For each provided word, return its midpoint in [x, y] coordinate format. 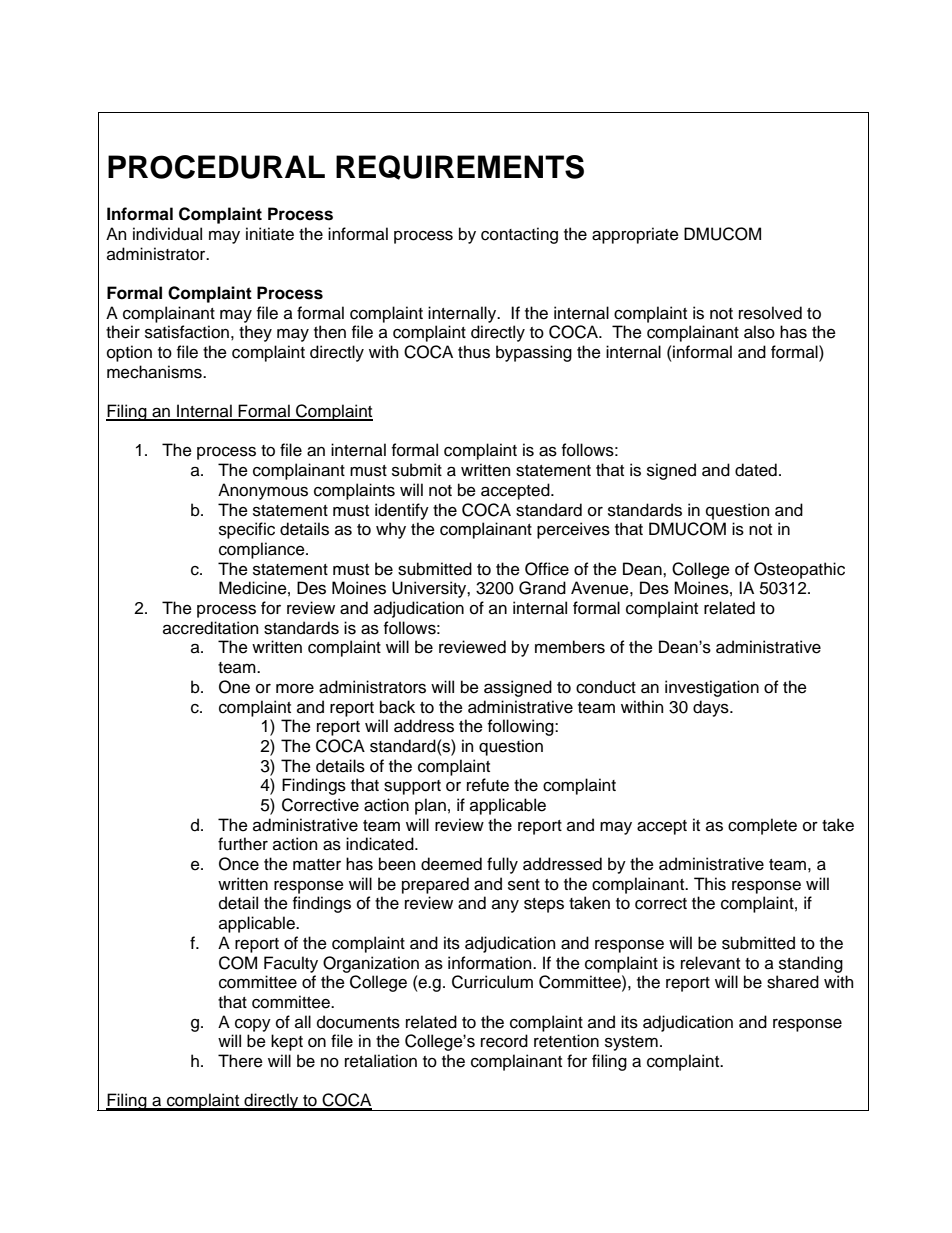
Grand [542, 588]
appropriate [635, 235]
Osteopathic [799, 570]
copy [253, 1025]
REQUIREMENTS [460, 167]
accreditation [210, 628]
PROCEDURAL [216, 167]
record [504, 1041]
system [631, 1043]
